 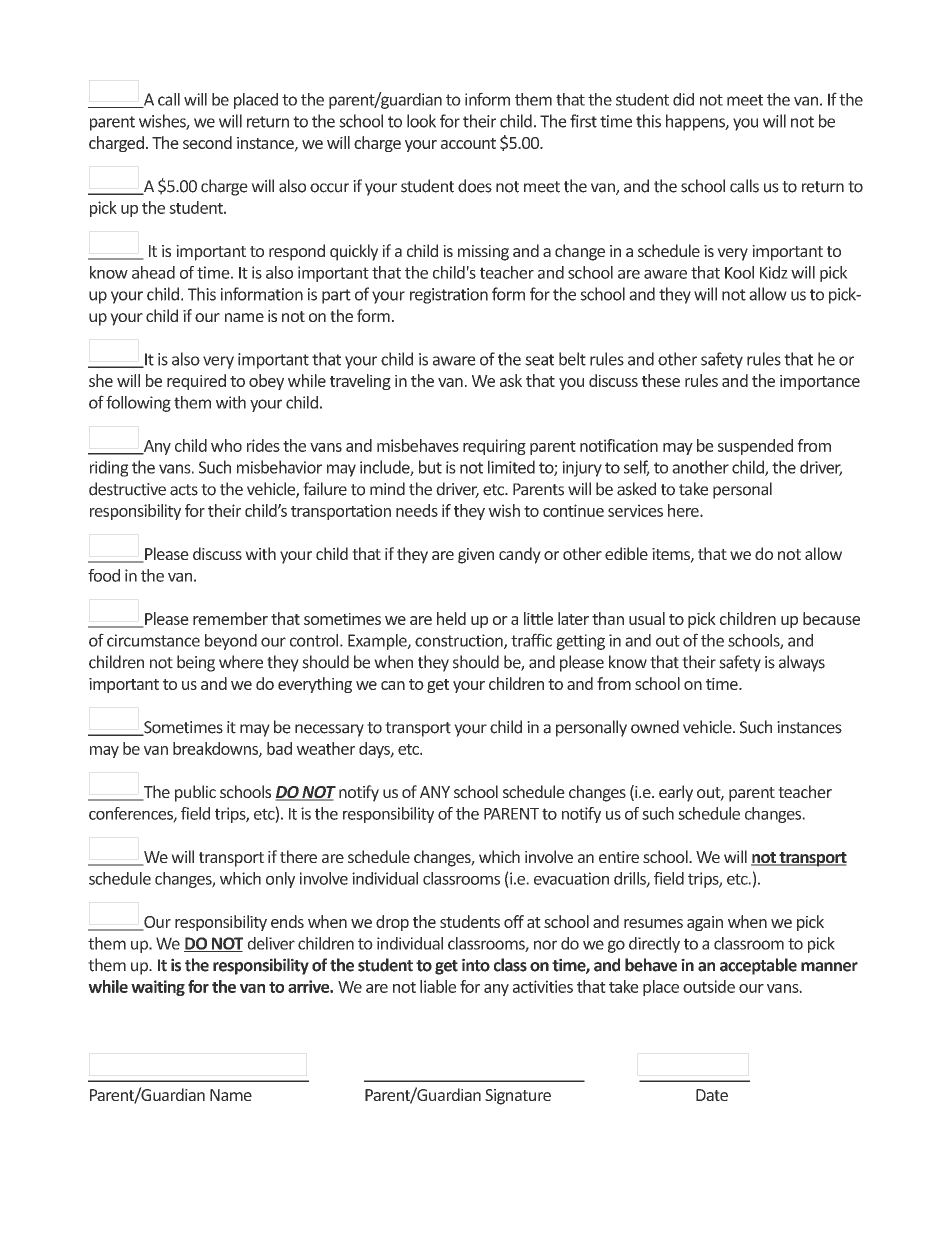 What do you see at coordinates (820, 382) in the document?
I see `importance` at bounding box center [820, 382].
